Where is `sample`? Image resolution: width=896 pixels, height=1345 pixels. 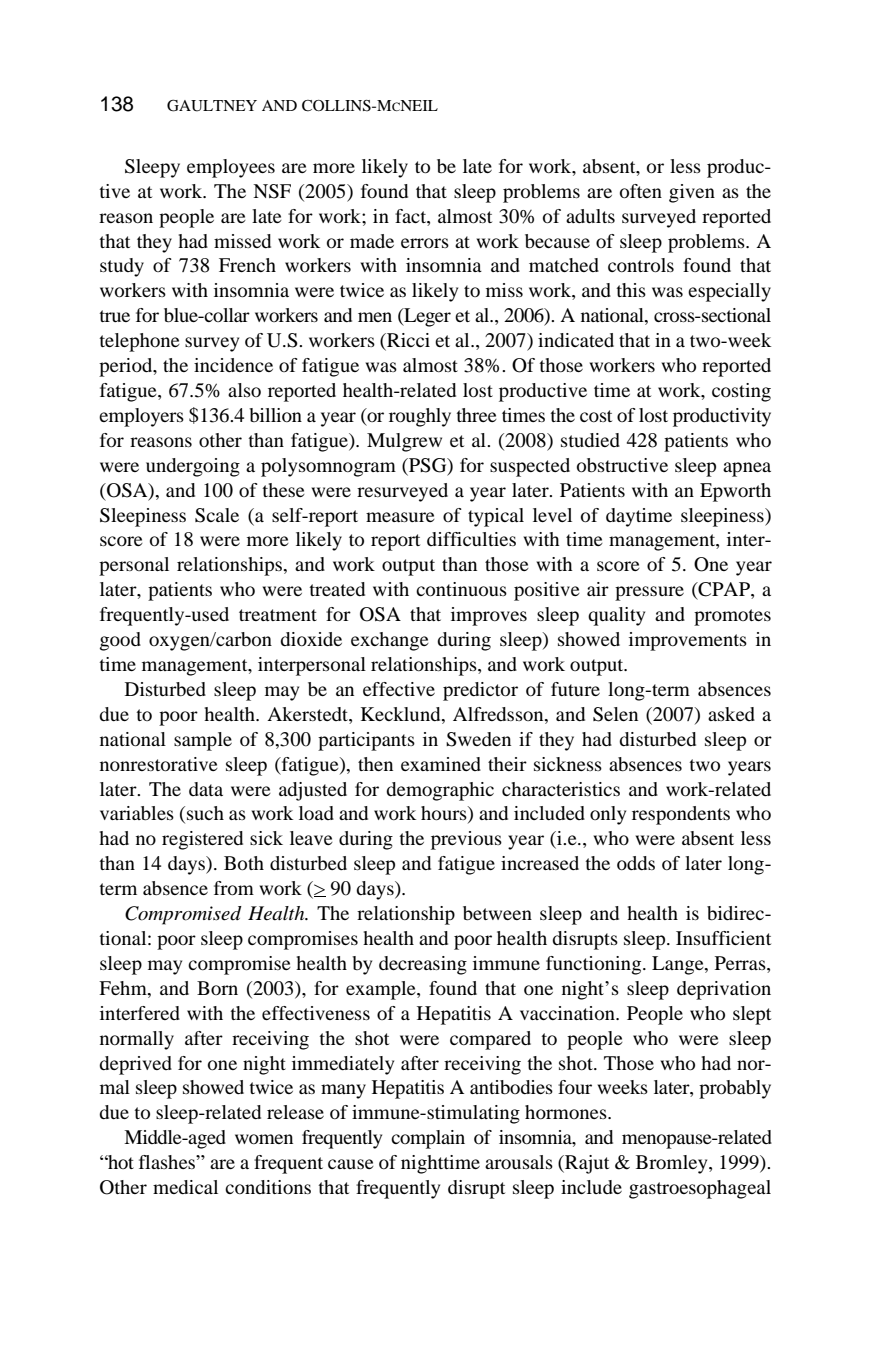
sample is located at coordinates (203, 741).
